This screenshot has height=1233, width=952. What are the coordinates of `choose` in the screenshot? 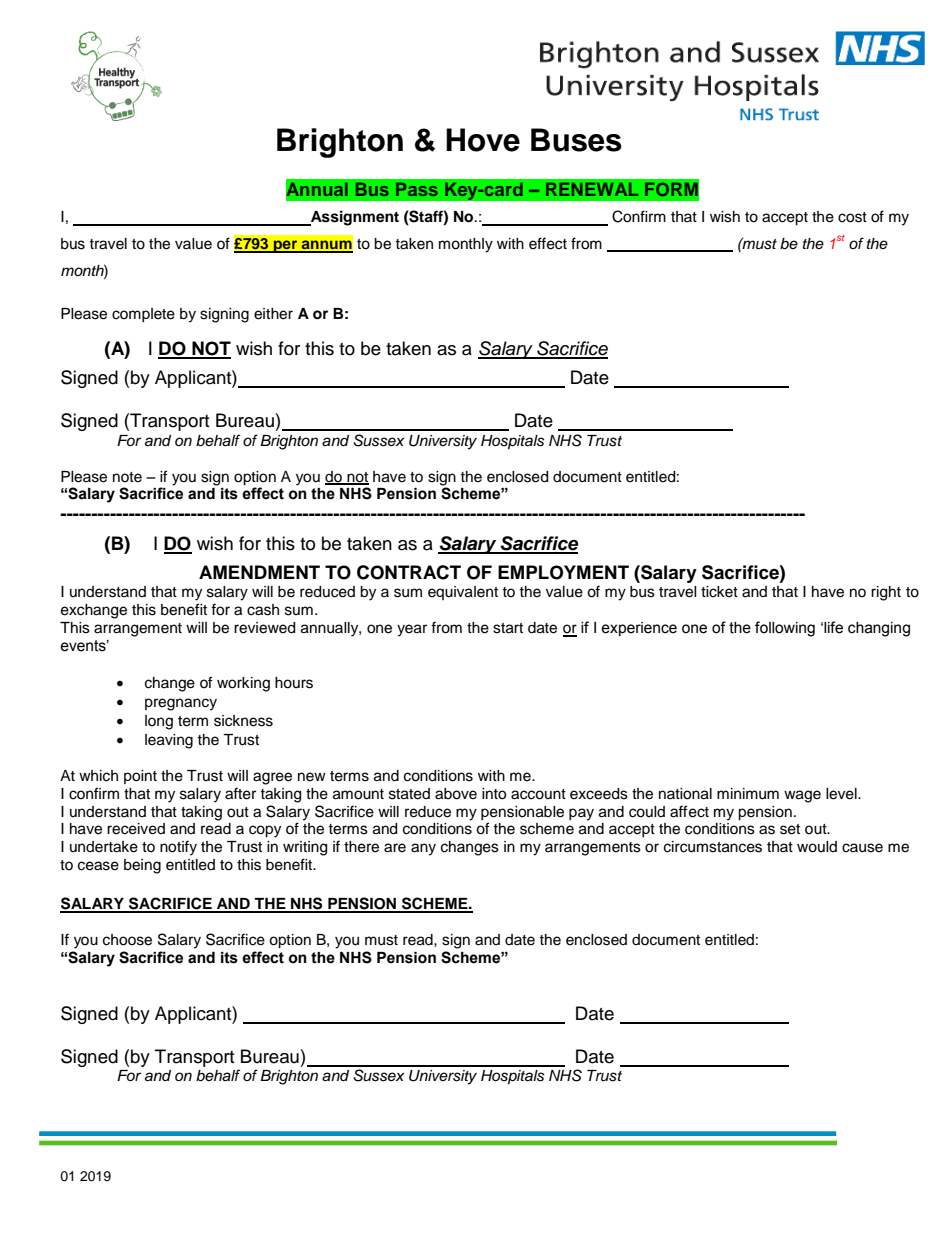 It's located at (127, 940).
